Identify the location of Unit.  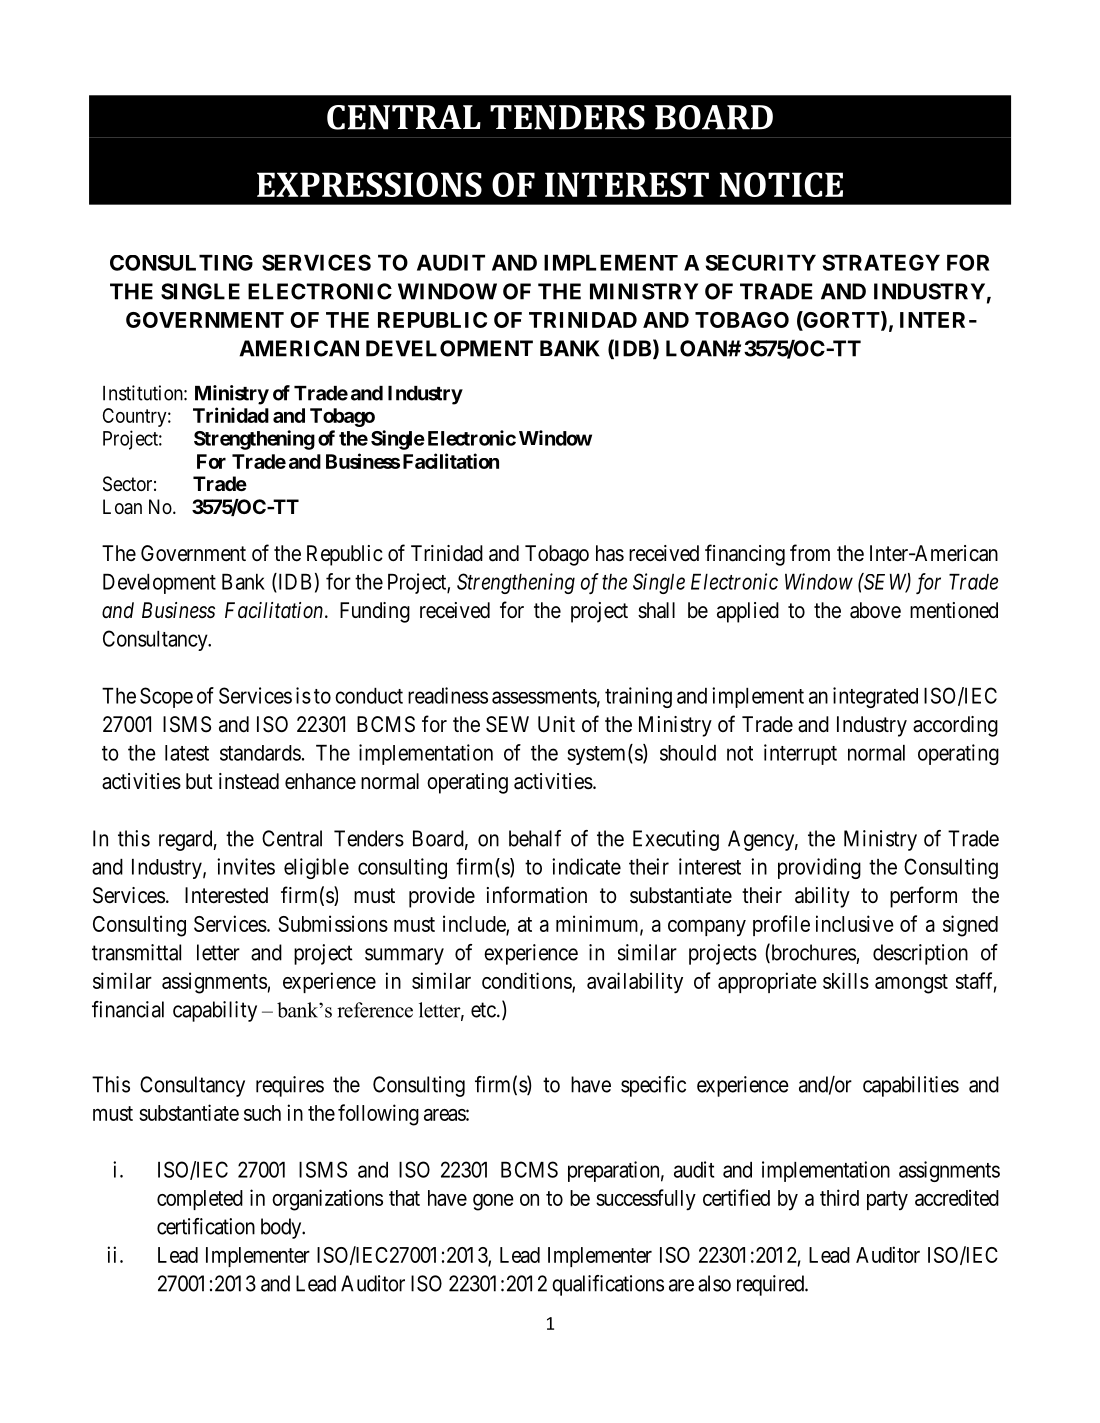
(556, 724).
